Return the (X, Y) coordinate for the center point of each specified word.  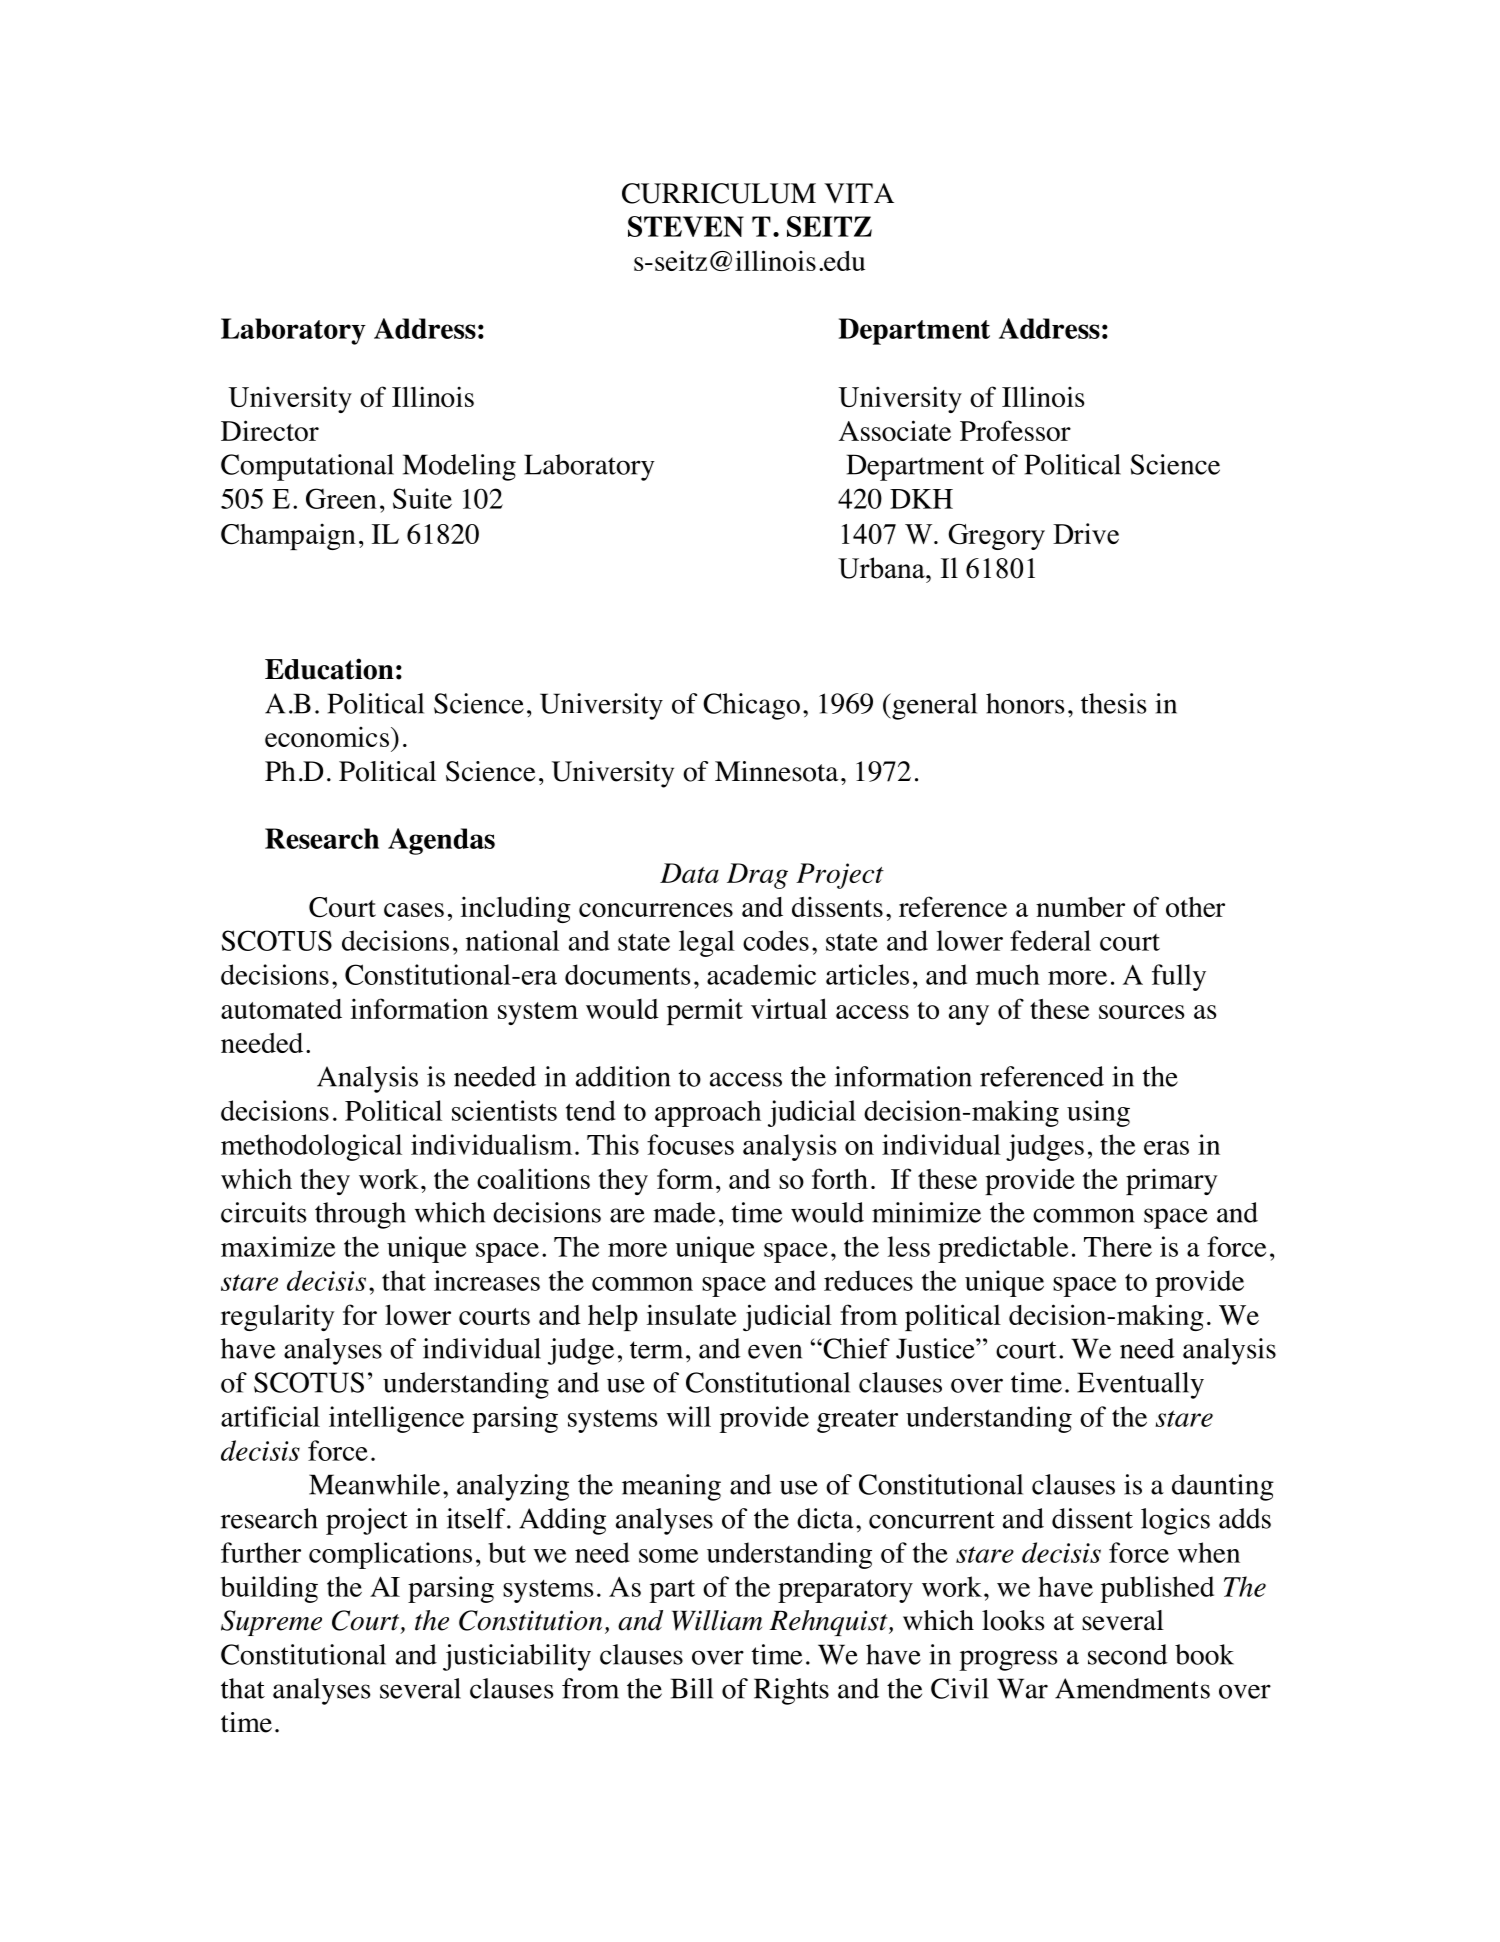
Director (270, 430)
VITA (859, 193)
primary (1172, 1181)
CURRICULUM (719, 193)
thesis (1113, 703)
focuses (690, 1144)
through (360, 1215)
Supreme (271, 1623)
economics (328, 736)
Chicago (751, 706)
